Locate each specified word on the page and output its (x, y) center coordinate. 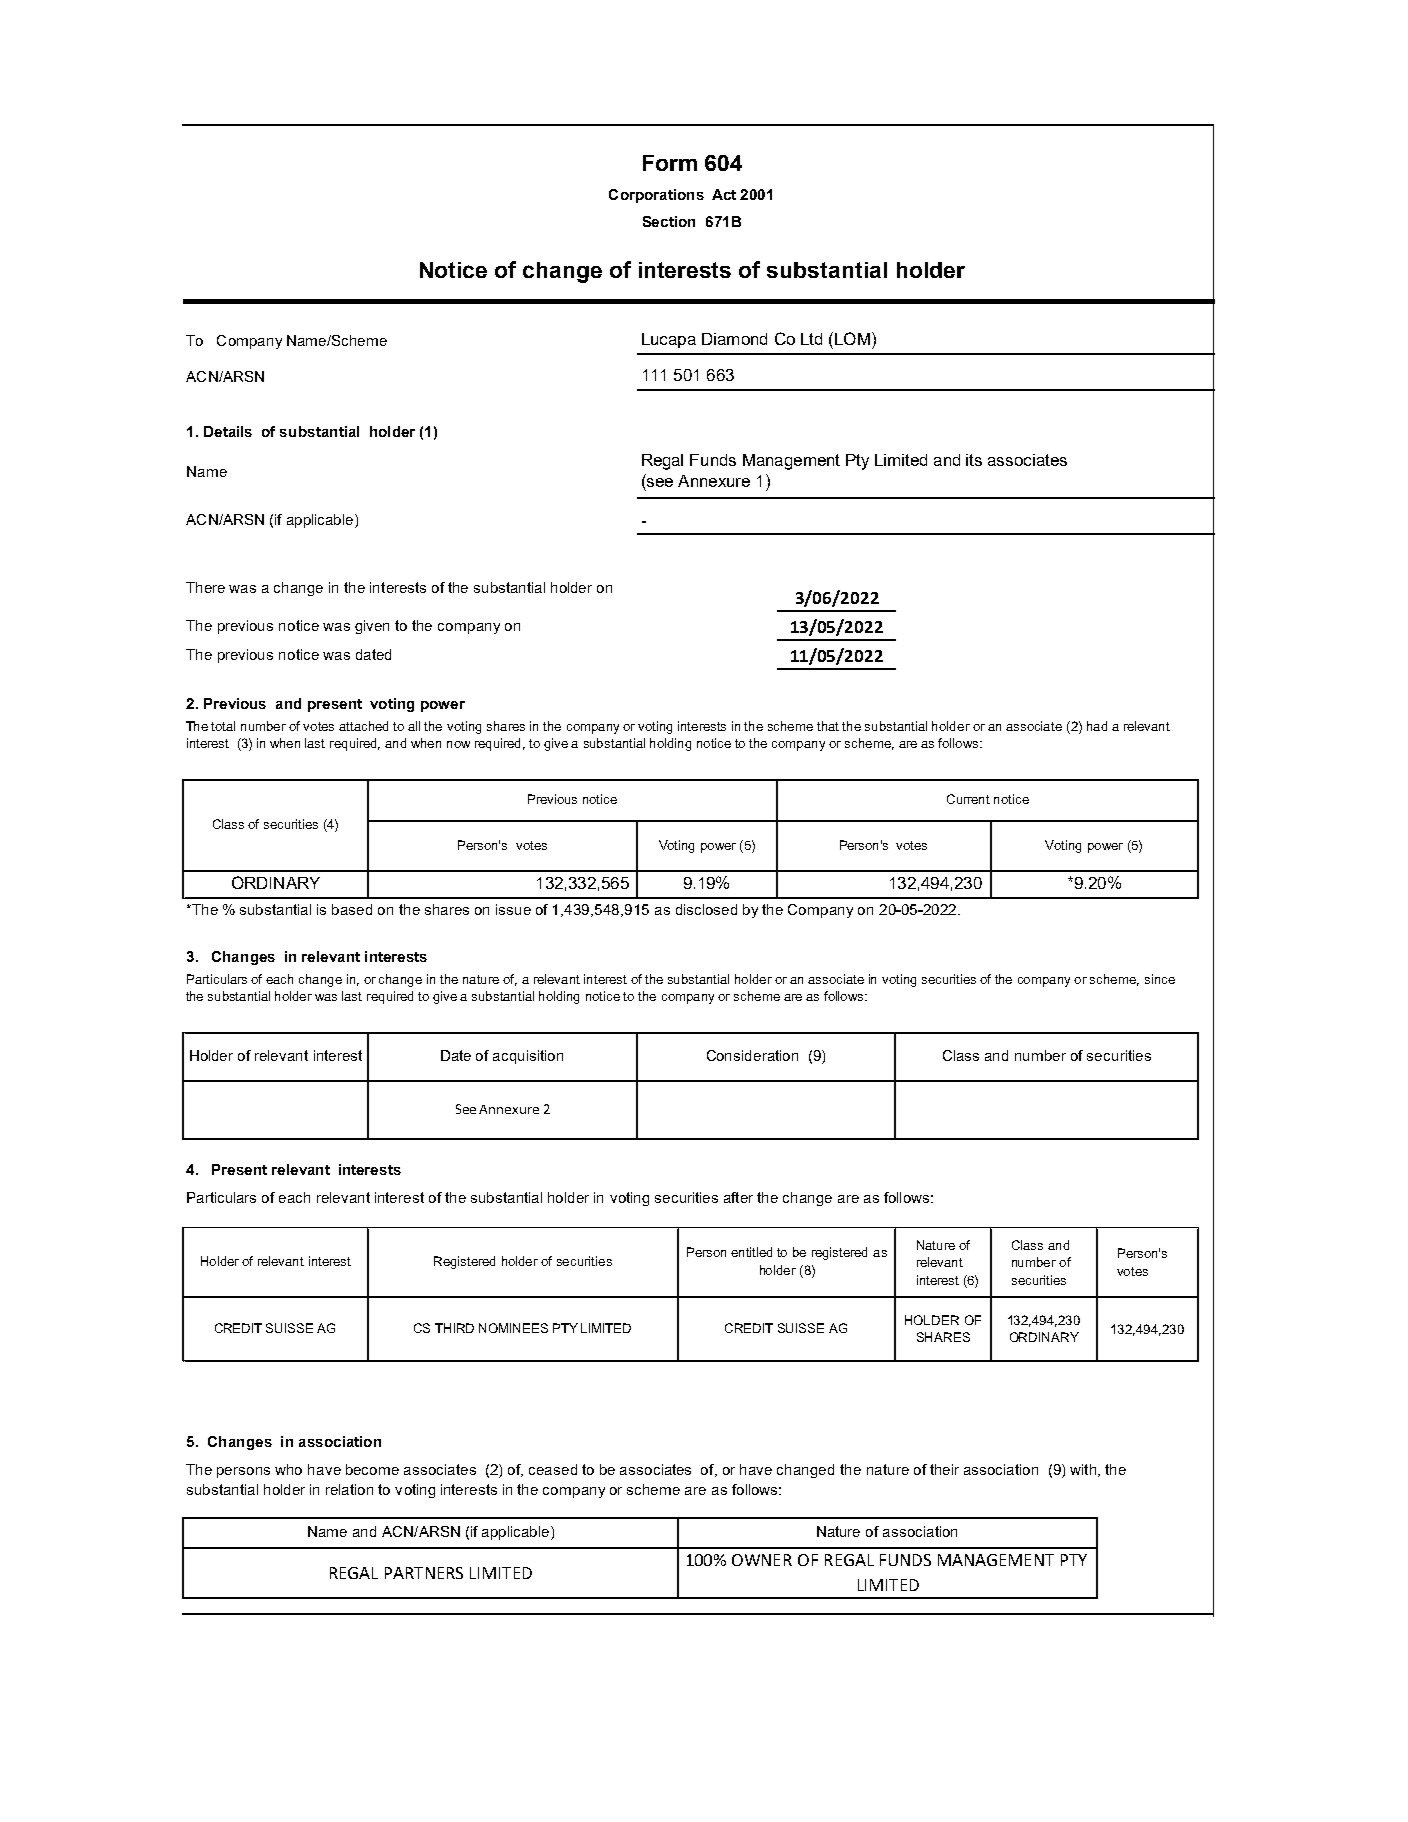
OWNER (762, 1560)
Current (968, 799)
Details (228, 431)
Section (669, 221)
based (352, 909)
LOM (852, 338)
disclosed (706, 909)
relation (349, 1489)
